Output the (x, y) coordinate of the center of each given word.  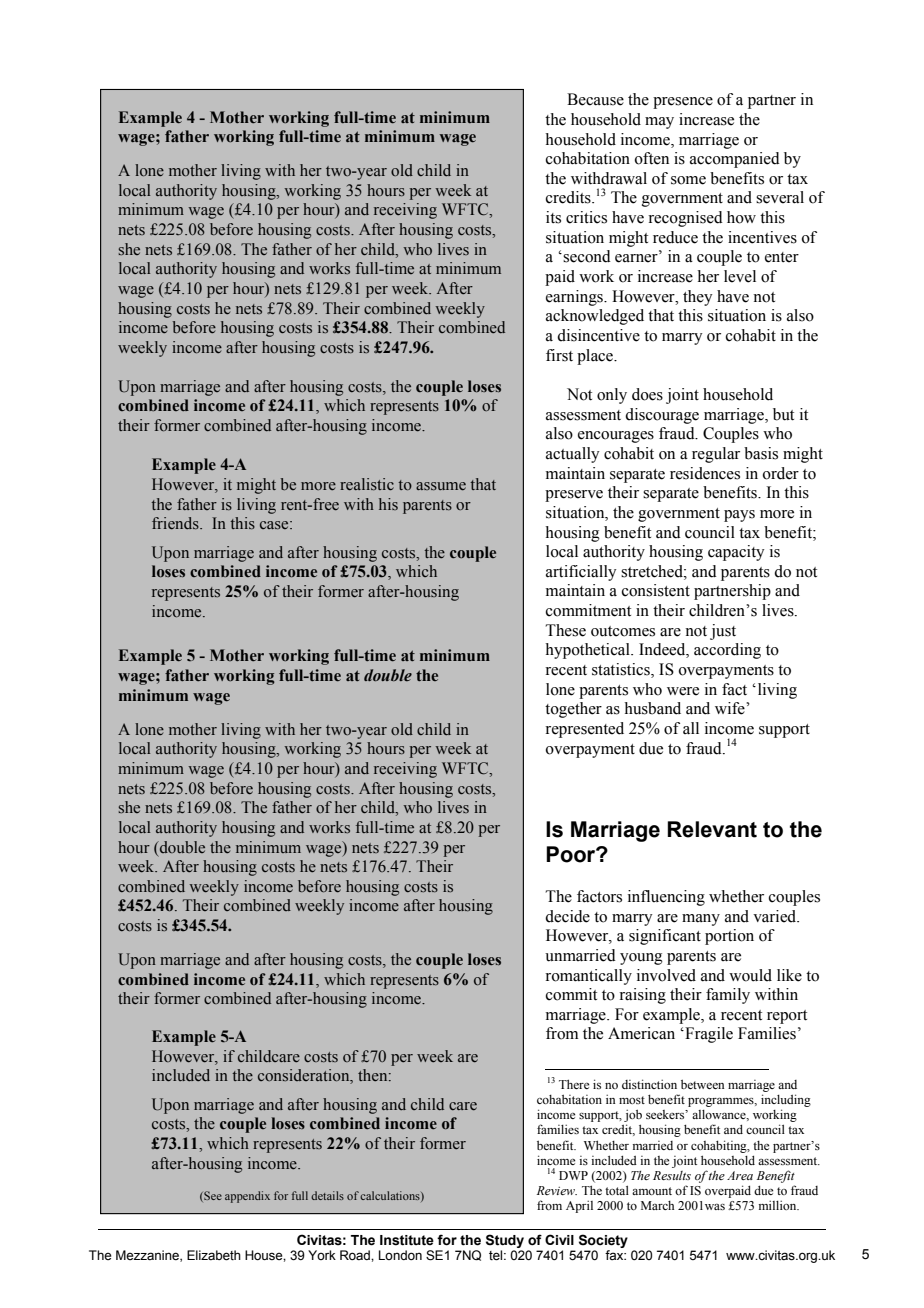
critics (586, 217)
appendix (247, 1197)
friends (176, 523)
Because (595, 99)
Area (740, 1175)
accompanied (735, 160)
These (565, 630)
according (727, 651)
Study (505, 1241)
